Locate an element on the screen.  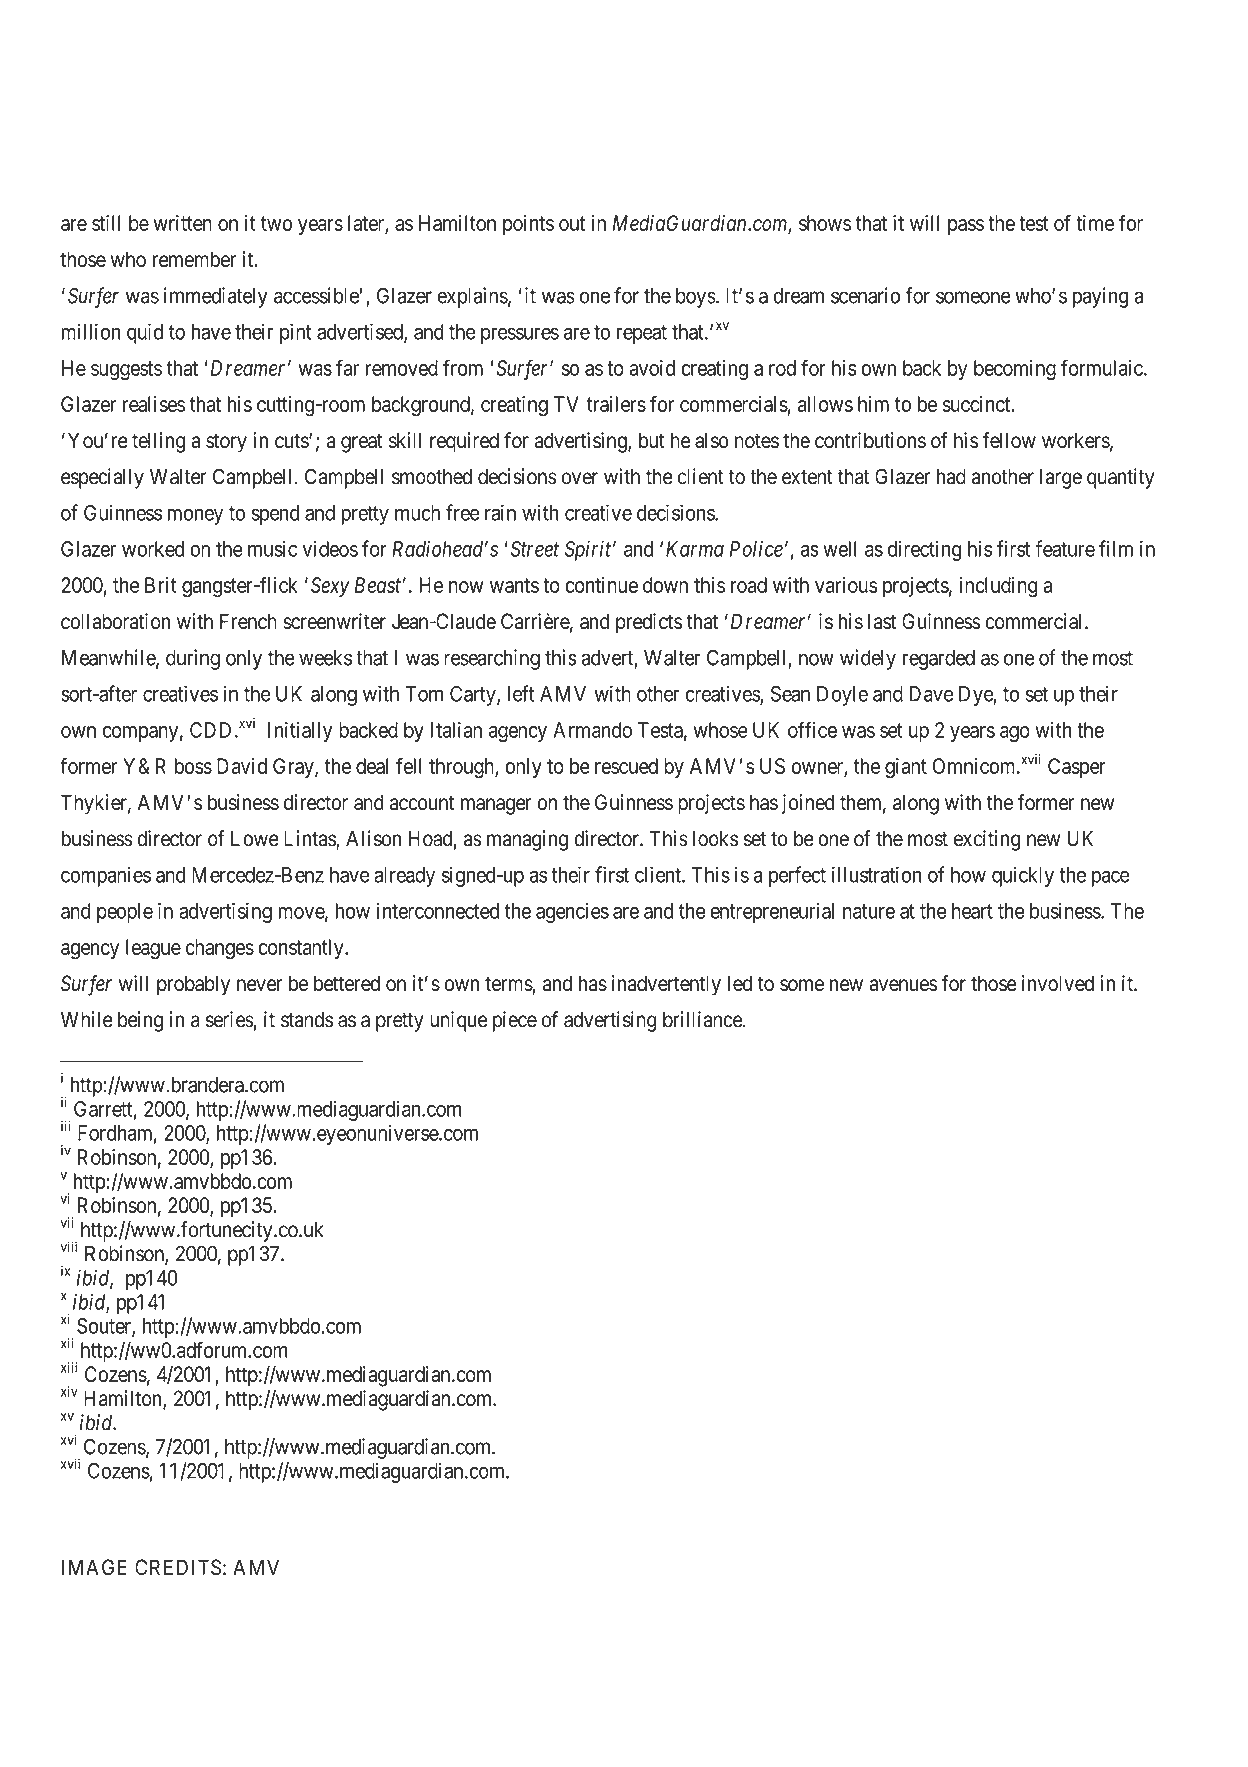
people is located at coordinates (125, 913).
